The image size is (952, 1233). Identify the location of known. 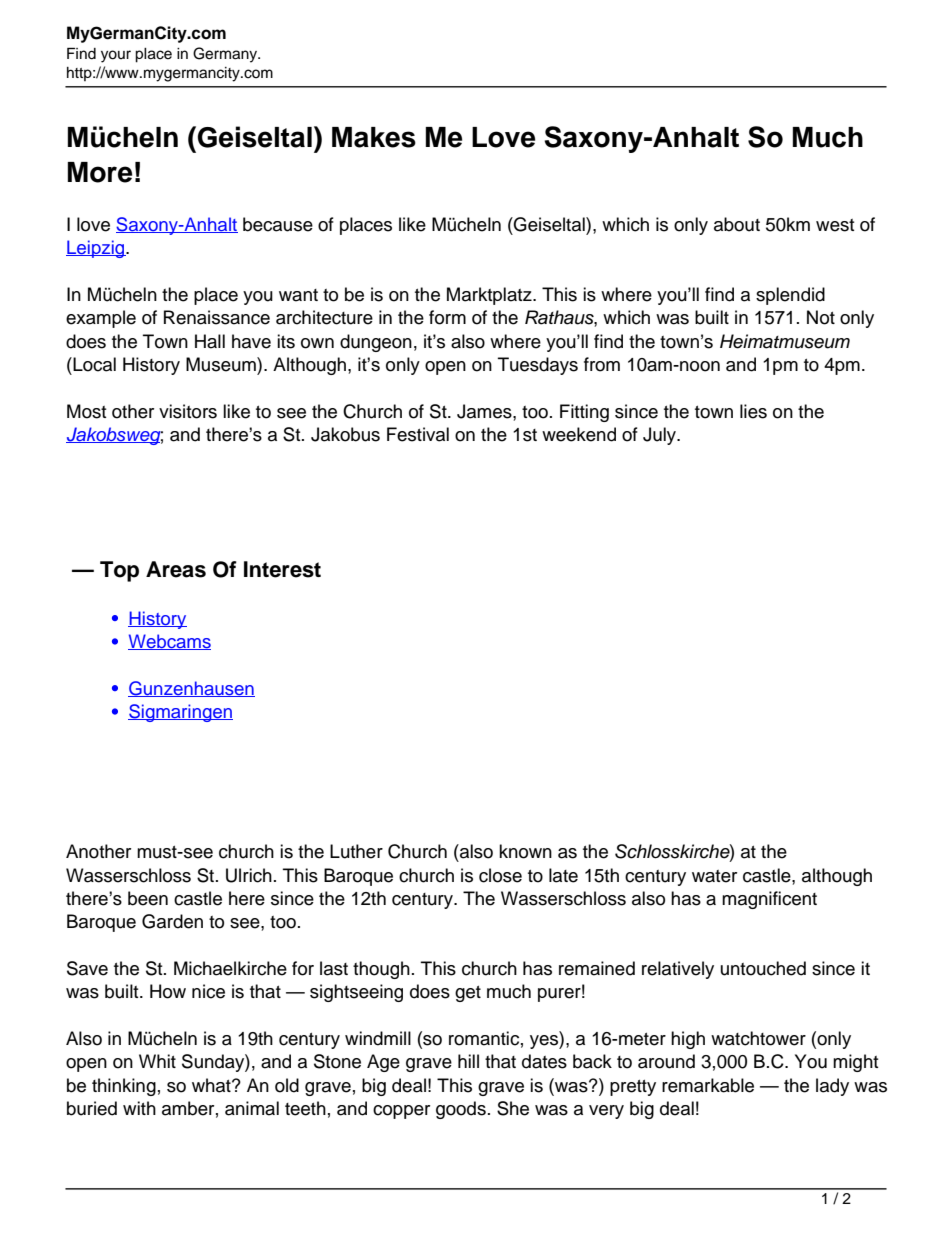
(525, 851).
